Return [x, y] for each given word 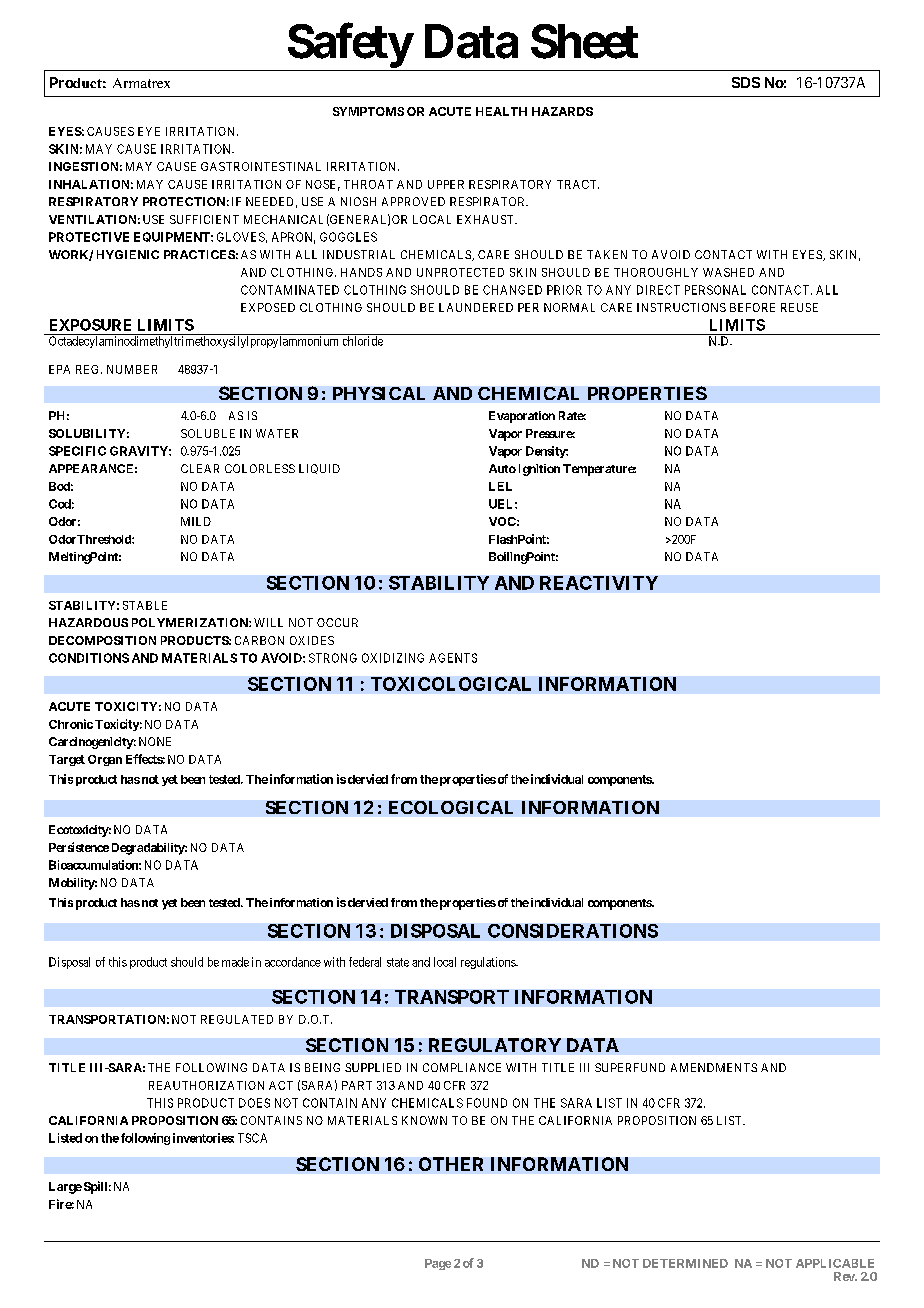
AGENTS [453, 658]
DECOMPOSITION [102, 640]
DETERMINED [685, 1263]
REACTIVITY [599, 583]
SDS [746, 82]
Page [438, 1264]
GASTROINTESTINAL [261, 166]
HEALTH [501, 111]
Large [65, 1188]
